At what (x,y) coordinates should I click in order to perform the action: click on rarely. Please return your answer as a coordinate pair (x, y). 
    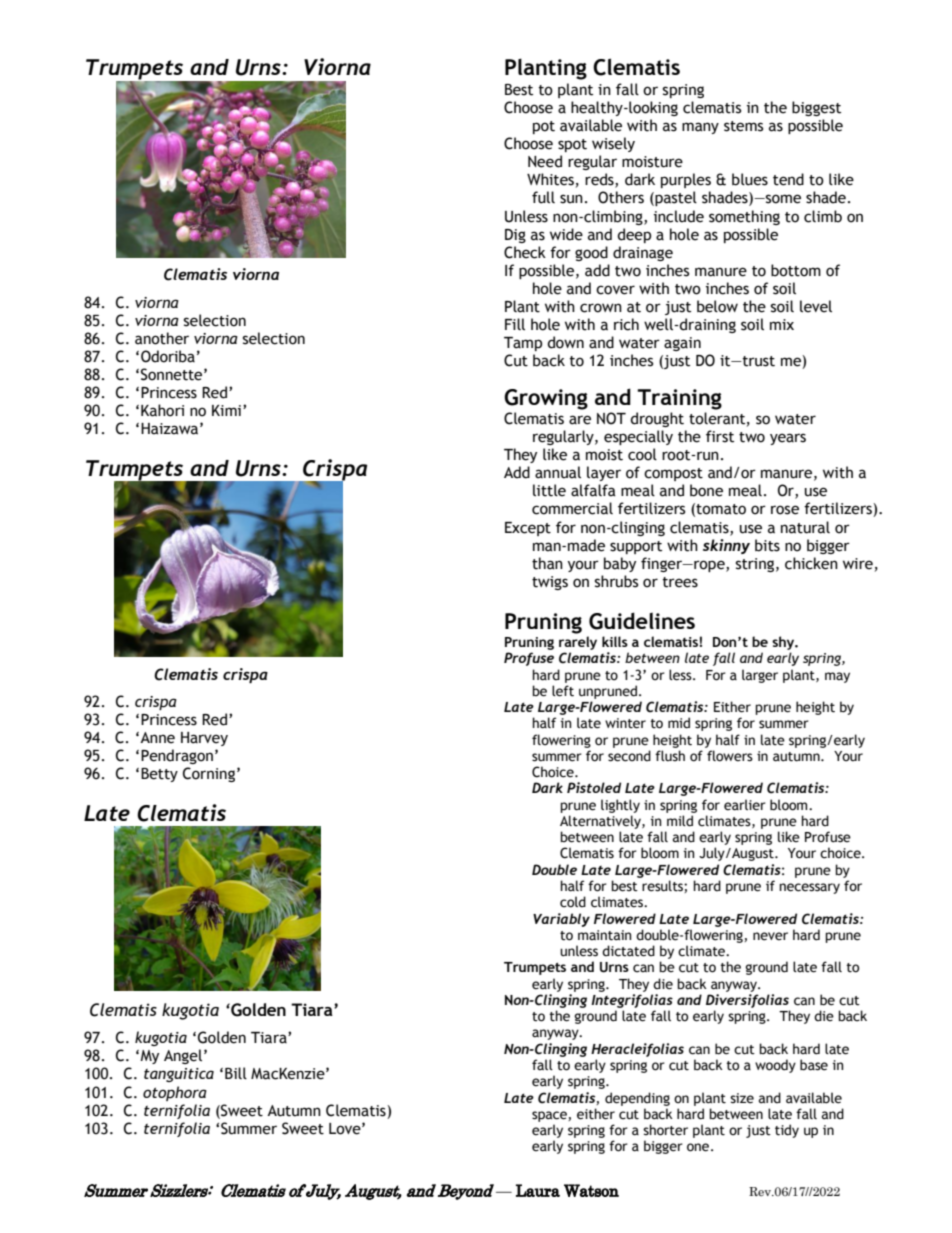
    Looking at the image, I should click on (578, 643).
